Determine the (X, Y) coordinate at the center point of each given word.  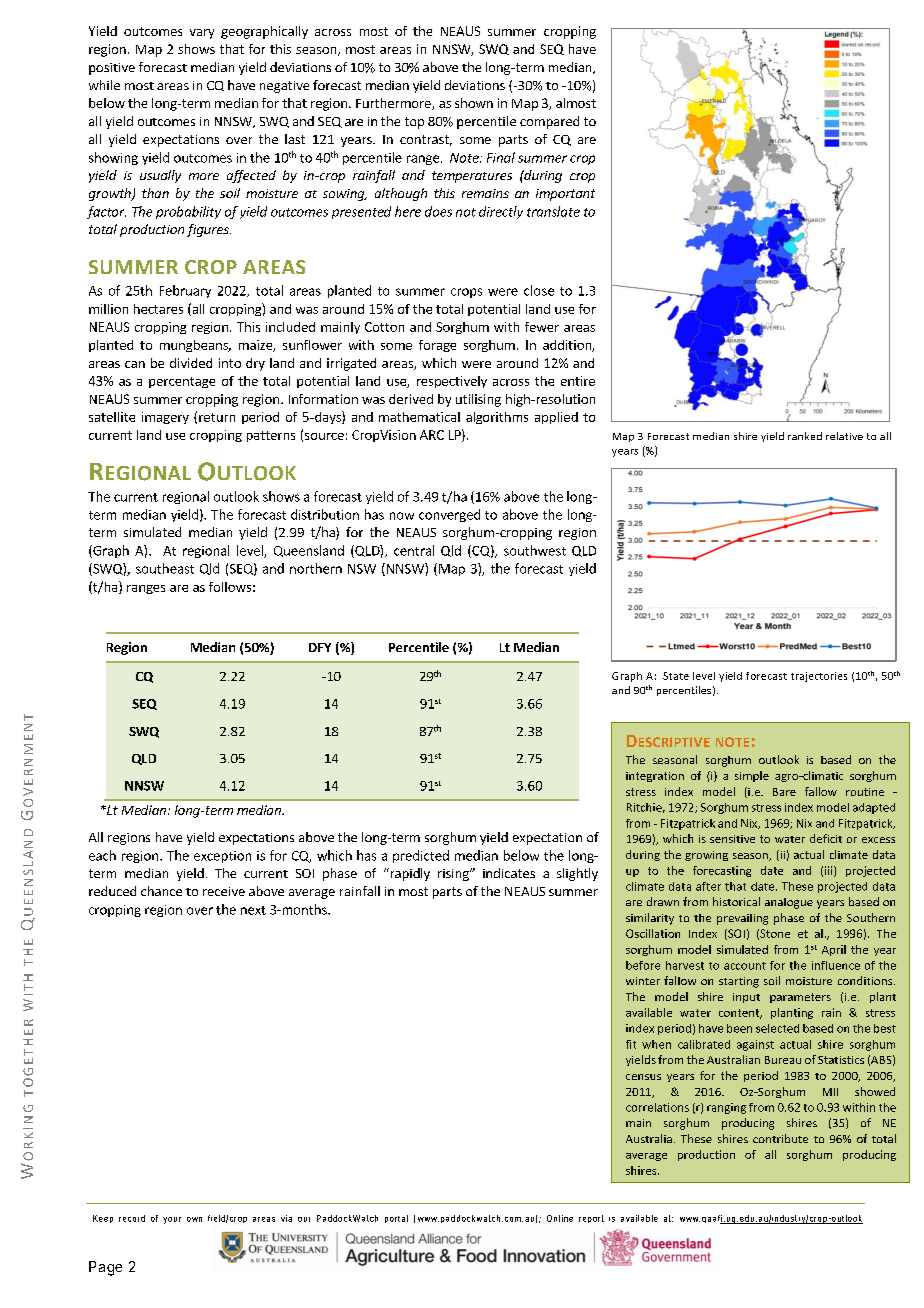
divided (191, 363)
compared (549, 122)
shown (474, 103)
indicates (509, 873)
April (834, 950)
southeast (165, 568)
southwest (535, 550)
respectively (452, 382)
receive (224, 891)
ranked (805, 436)
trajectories (819, 677)
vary (202, 34)
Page (105, 1268)
